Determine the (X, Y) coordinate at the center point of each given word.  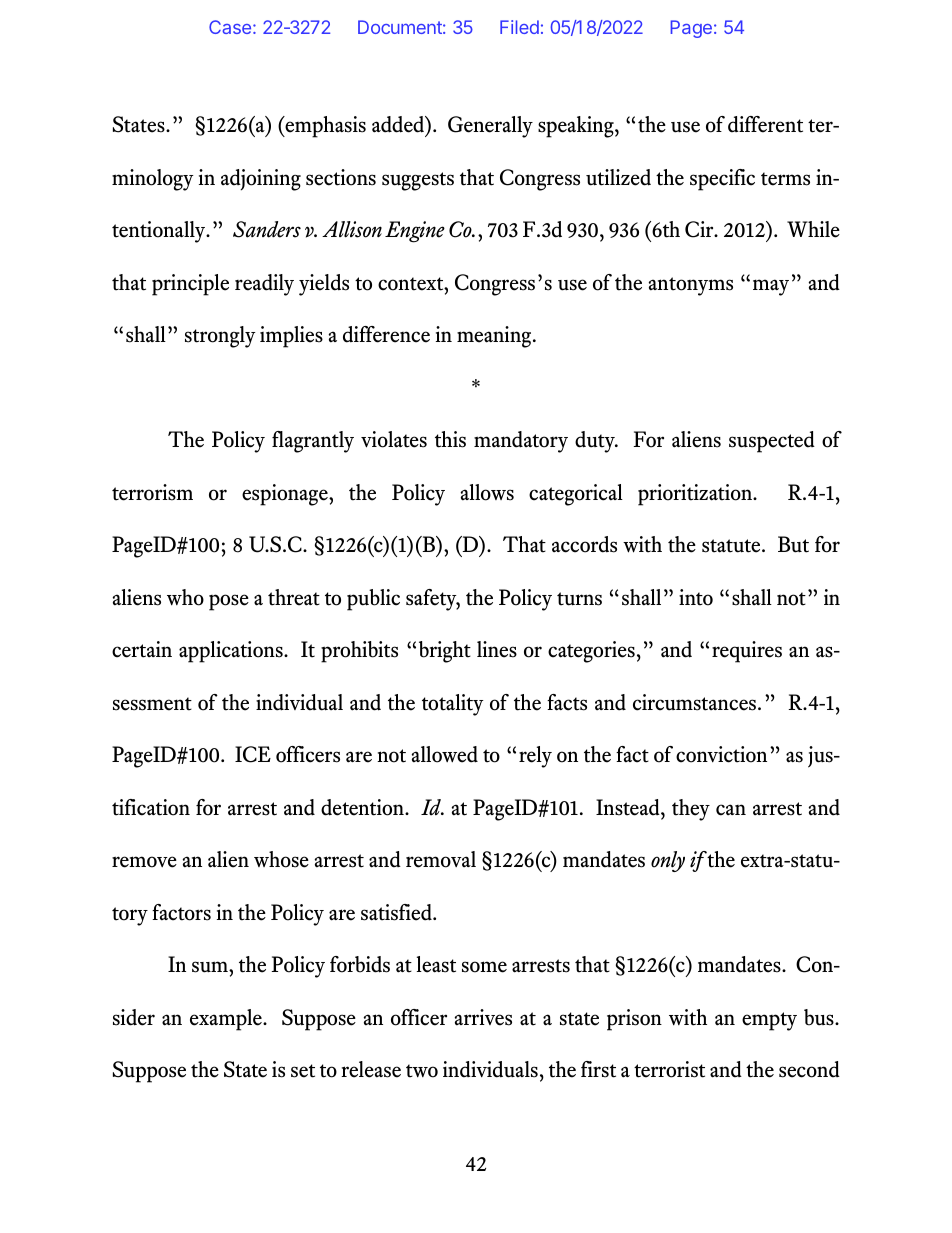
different (765, 124)
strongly (220, 337)
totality (453, 705)
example (227, 1020)
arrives (483, 1017)
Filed (519, 27)
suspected (772, 442)
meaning (495, 337)
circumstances (696, 702)
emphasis (324, 127)
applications (232, 652)
